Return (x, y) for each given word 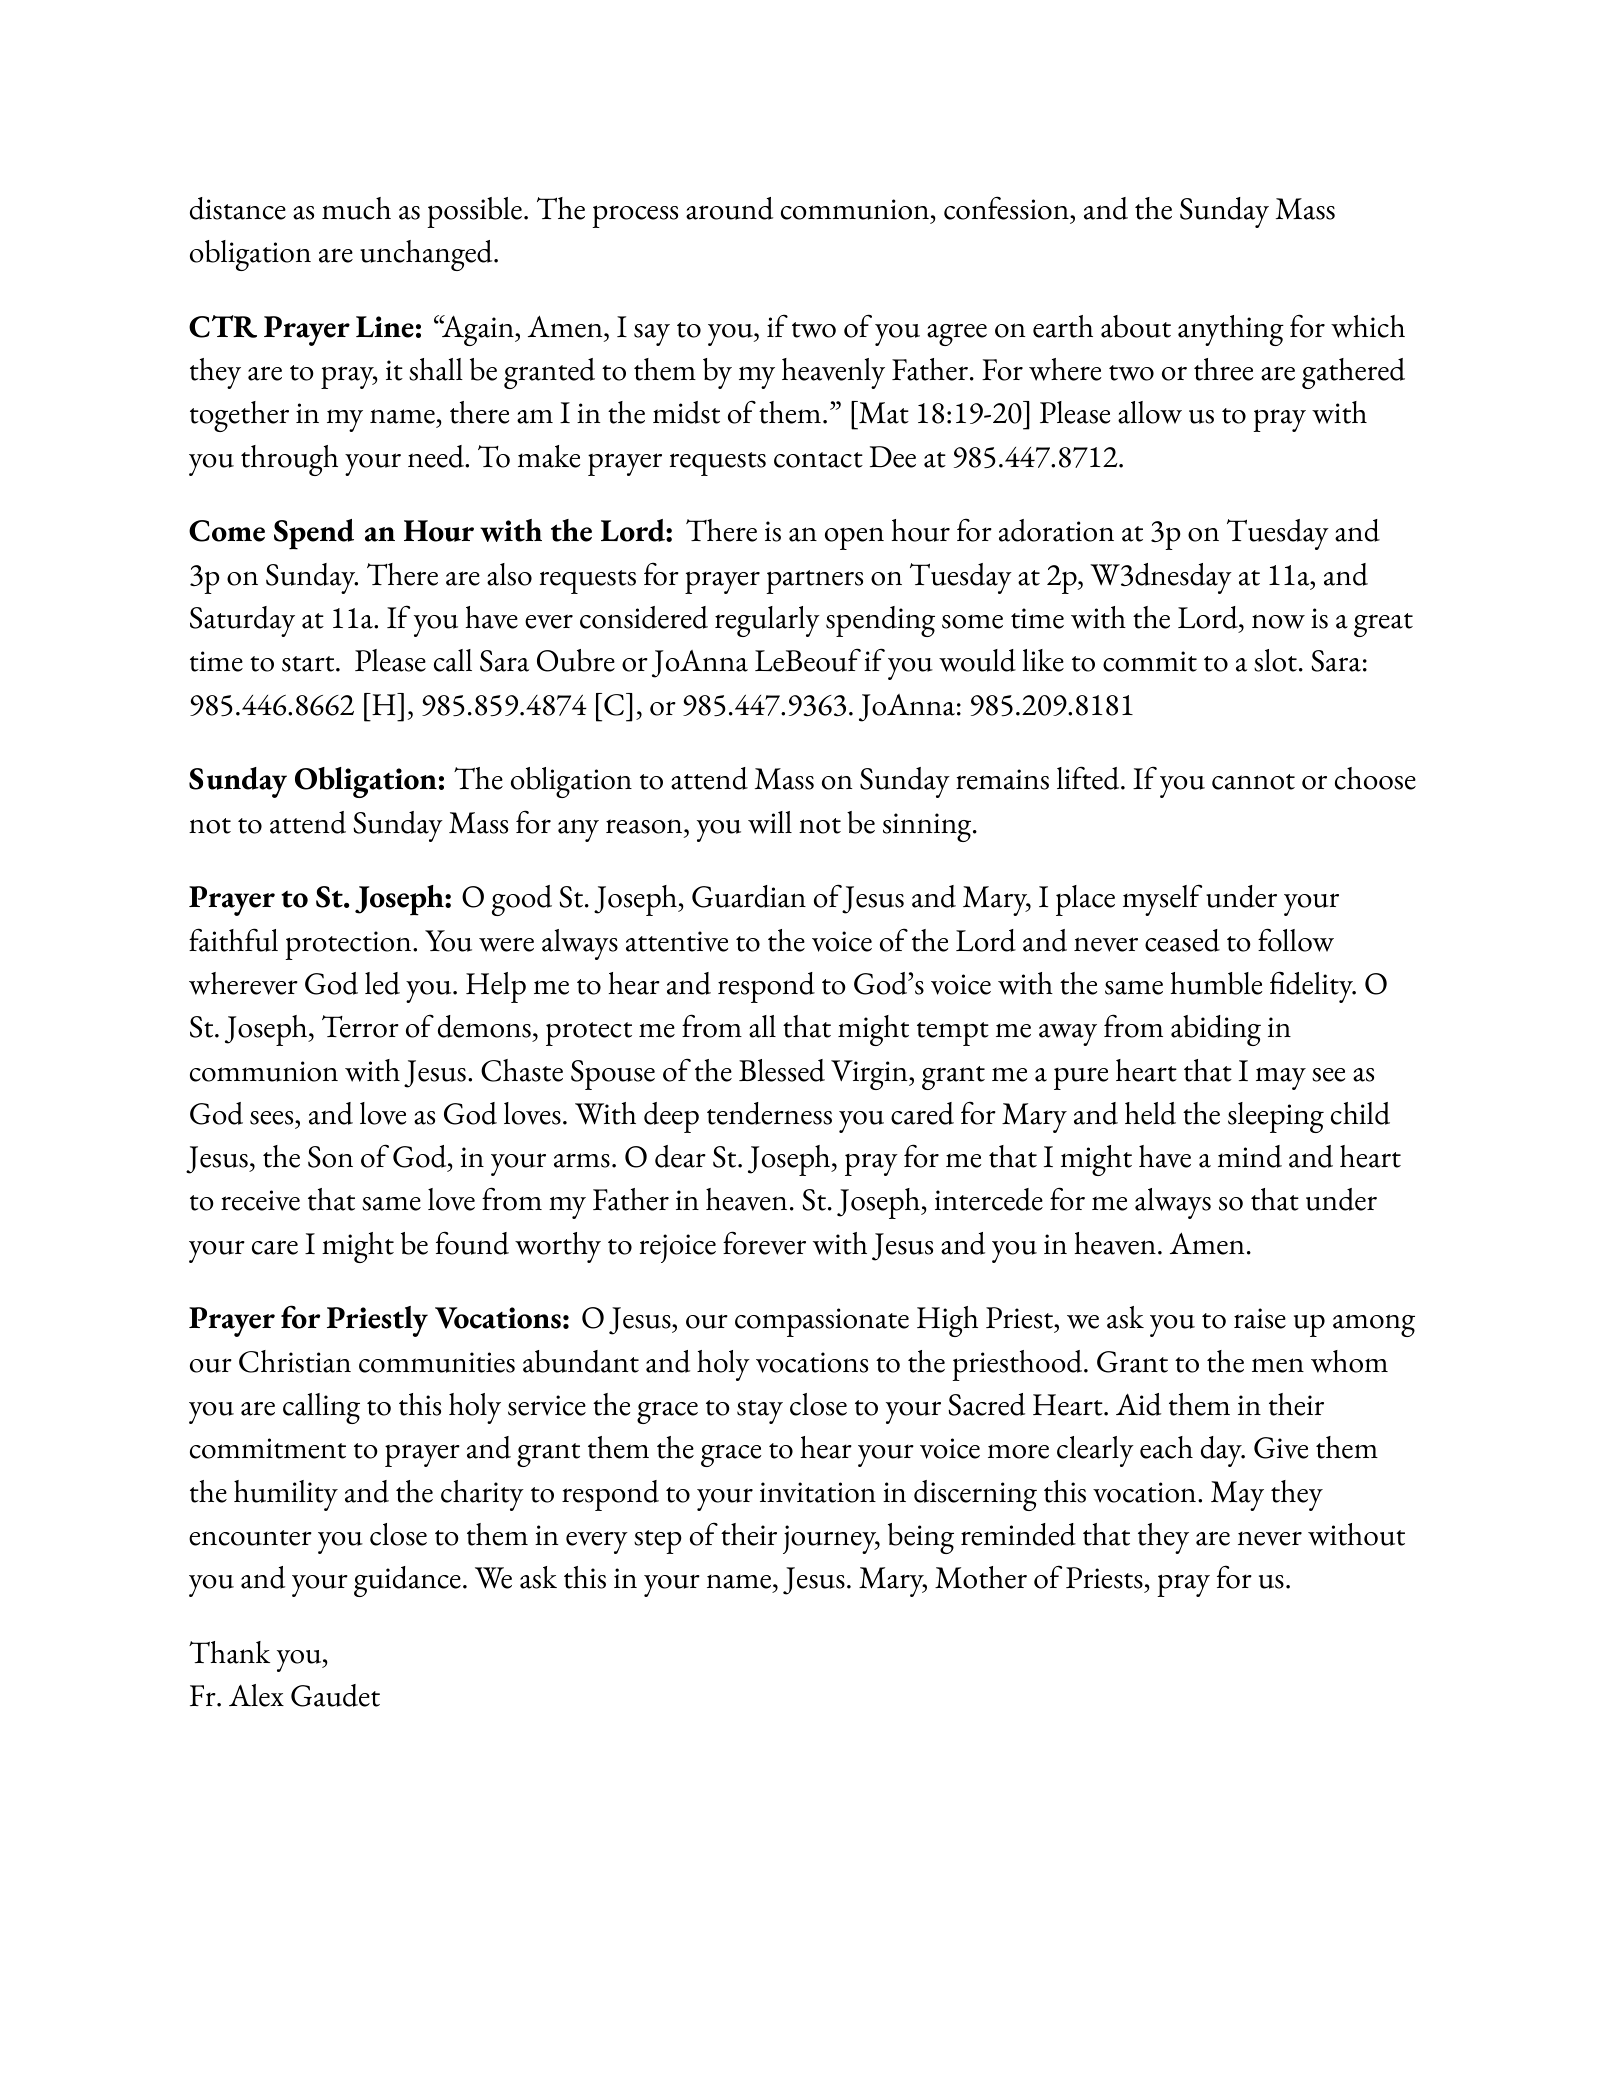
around (729, 208)
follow (1296, 940)
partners (814, 582)
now (1278, 621)
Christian (295, 1361)
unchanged (427, 255)
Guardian (749, 896)
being (921, 1538)
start (309, 664)
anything (1231, 330)
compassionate (822, 1322)
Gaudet (335, 1695)
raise (1260, 1318)
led (382, 983)
